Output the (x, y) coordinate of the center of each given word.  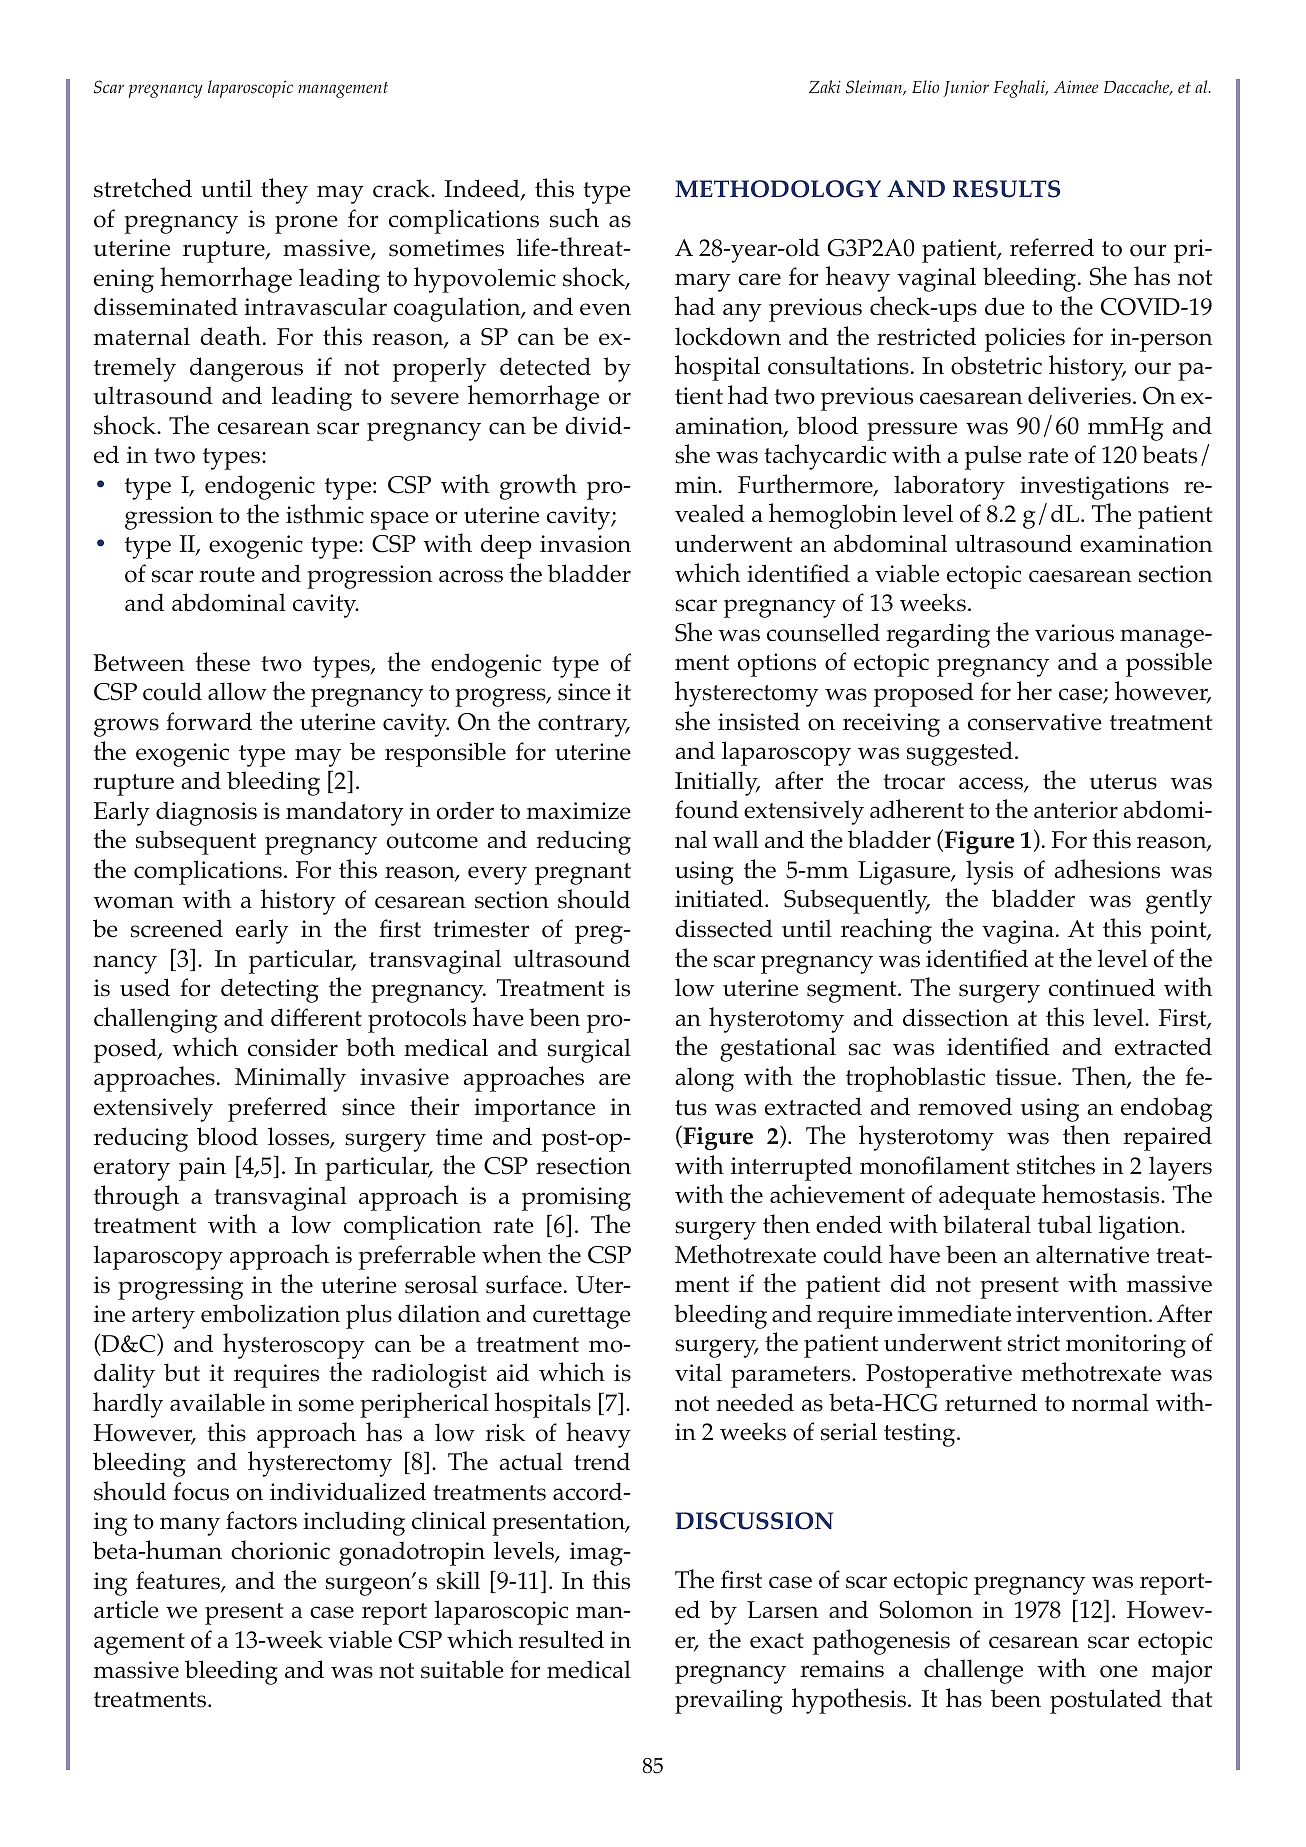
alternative (1092, 1254)
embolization (270, 1313)
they (284, 191)
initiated (720, 898)
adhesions (1107, 869)
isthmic (325, 514)
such (574, 218)
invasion (585, 544)
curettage (582, 1318)
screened (177, 928)
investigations (1094, 488)
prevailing (729, 1701)
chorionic (280, 1550)
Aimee (1076, 86)
